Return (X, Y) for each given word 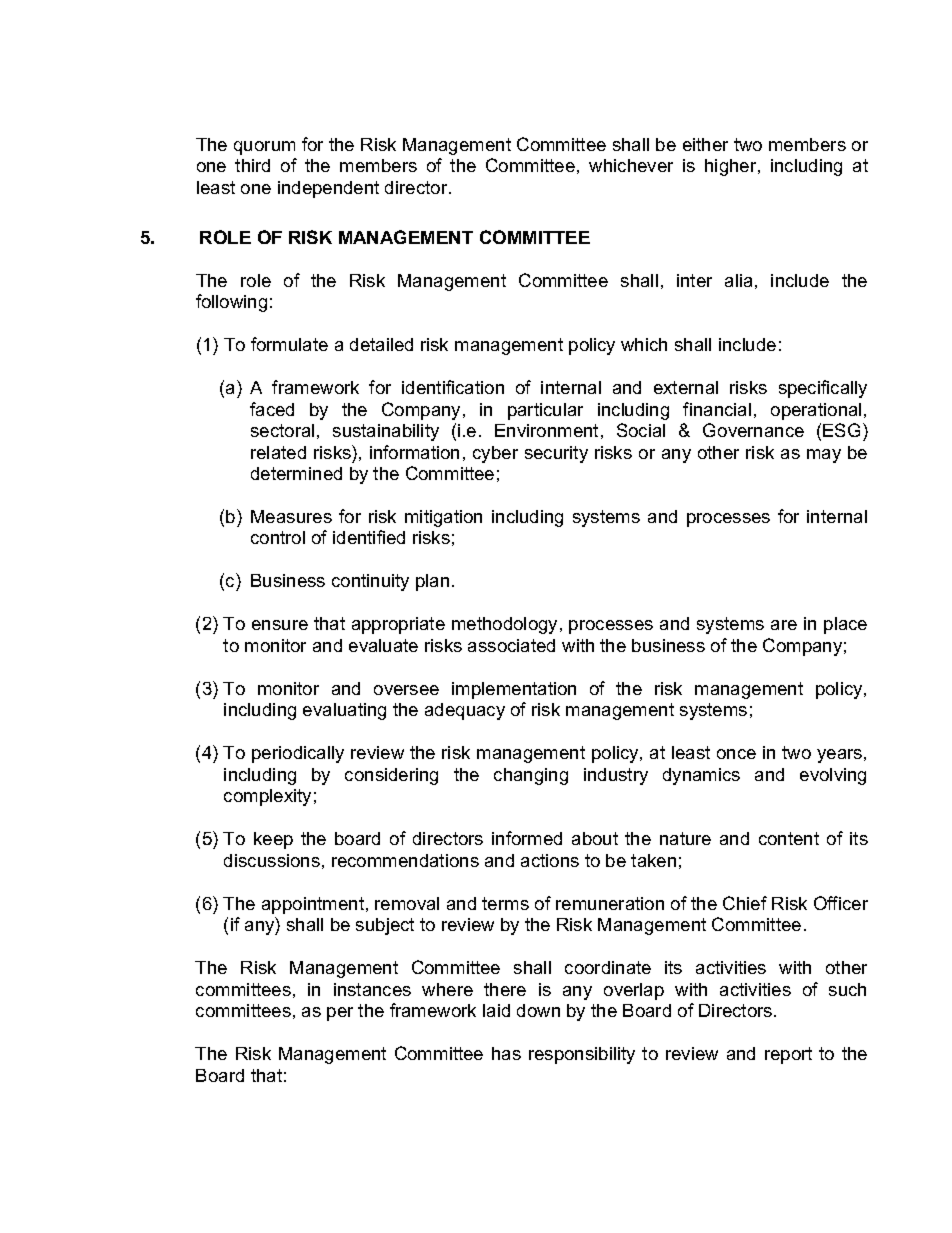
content (789, 838)
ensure (280, 625)
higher (732, 167)
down (538, 1010)
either (705, 144)
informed (527, 838)
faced (272, 409)
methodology (506, 625)
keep (273, 840)
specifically (823, 389)
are (784, 625)
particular (545, 411)
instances (372, 989)
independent (328, 189)
